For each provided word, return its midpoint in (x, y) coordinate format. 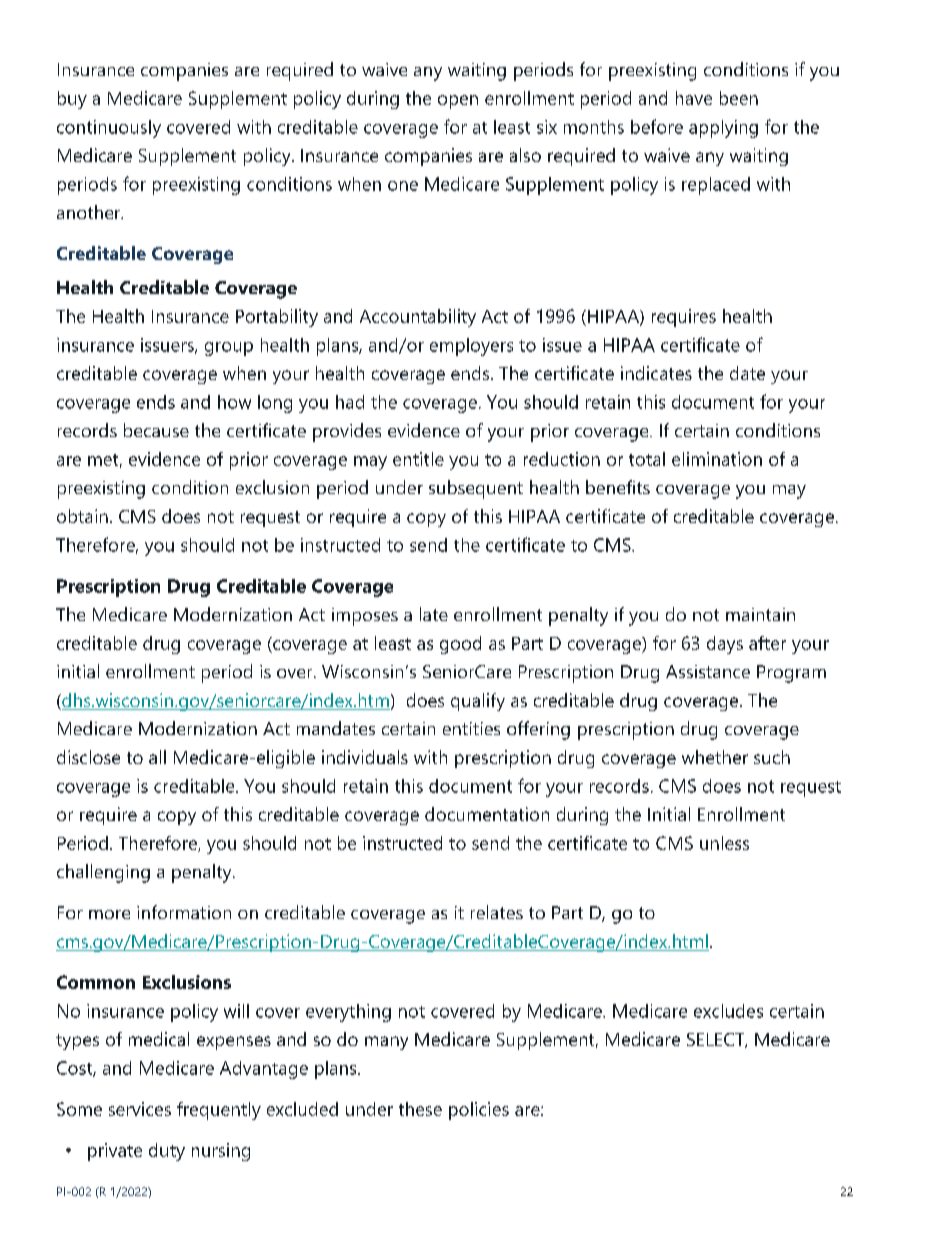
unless (724, 843)
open (458, 102)
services (140, 1109)
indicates (656, 373)
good (460, 645)
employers (471, 347)
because (156, 430)
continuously (109, 129)
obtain (82, 516)
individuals (365, 757)
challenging (103, 873)
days (725, 645)
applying (723, 129)
